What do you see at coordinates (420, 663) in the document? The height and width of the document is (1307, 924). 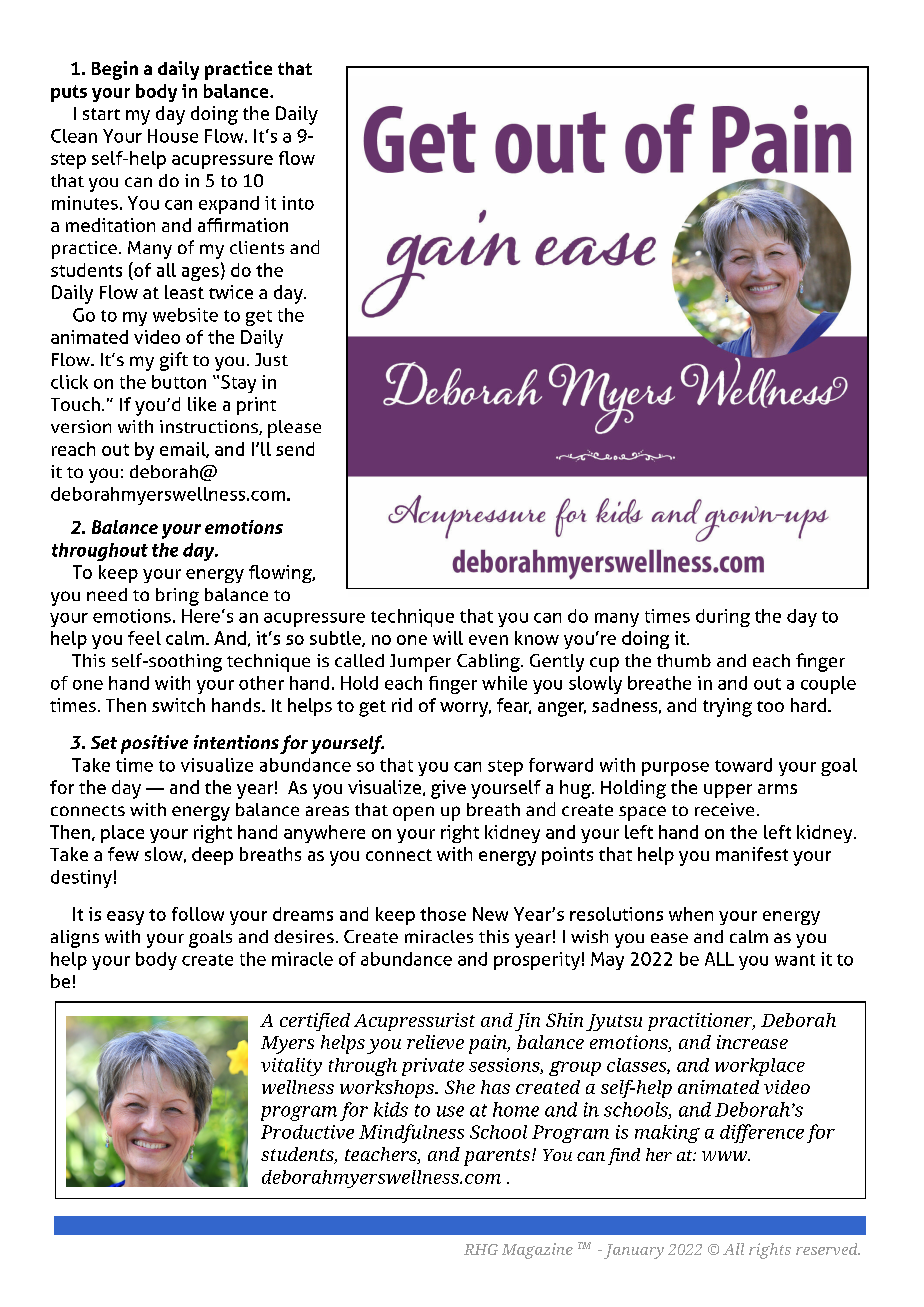 I see `Jumper` at bounding box center [420, 663].
